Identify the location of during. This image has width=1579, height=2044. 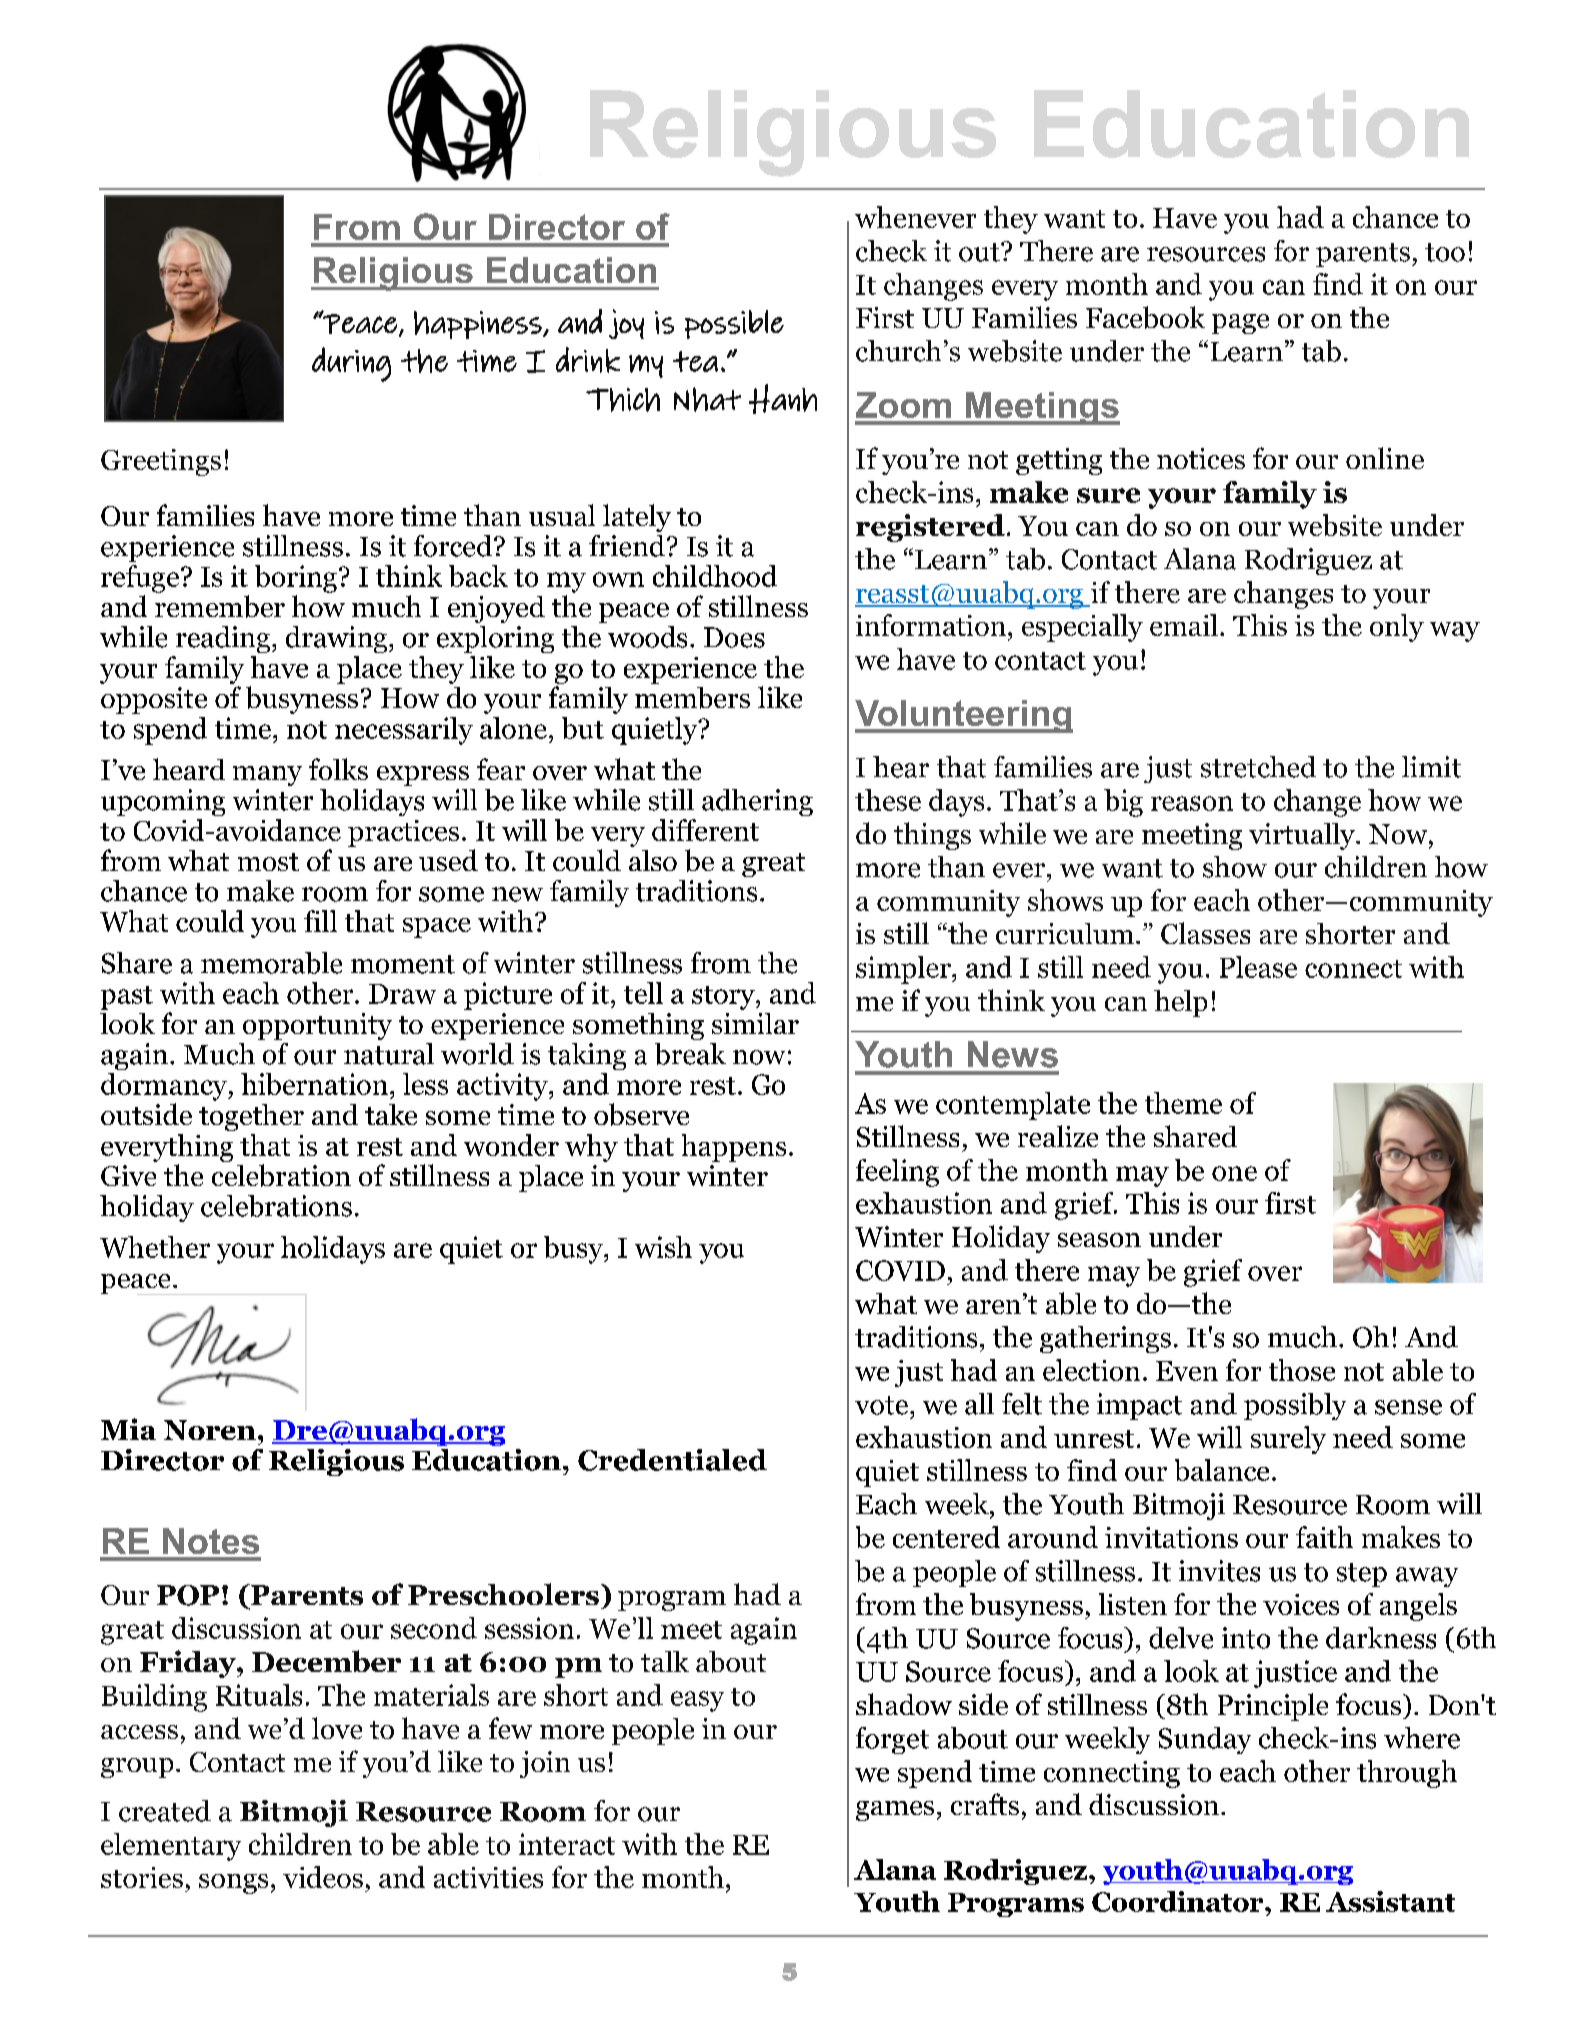
(351, 364).
